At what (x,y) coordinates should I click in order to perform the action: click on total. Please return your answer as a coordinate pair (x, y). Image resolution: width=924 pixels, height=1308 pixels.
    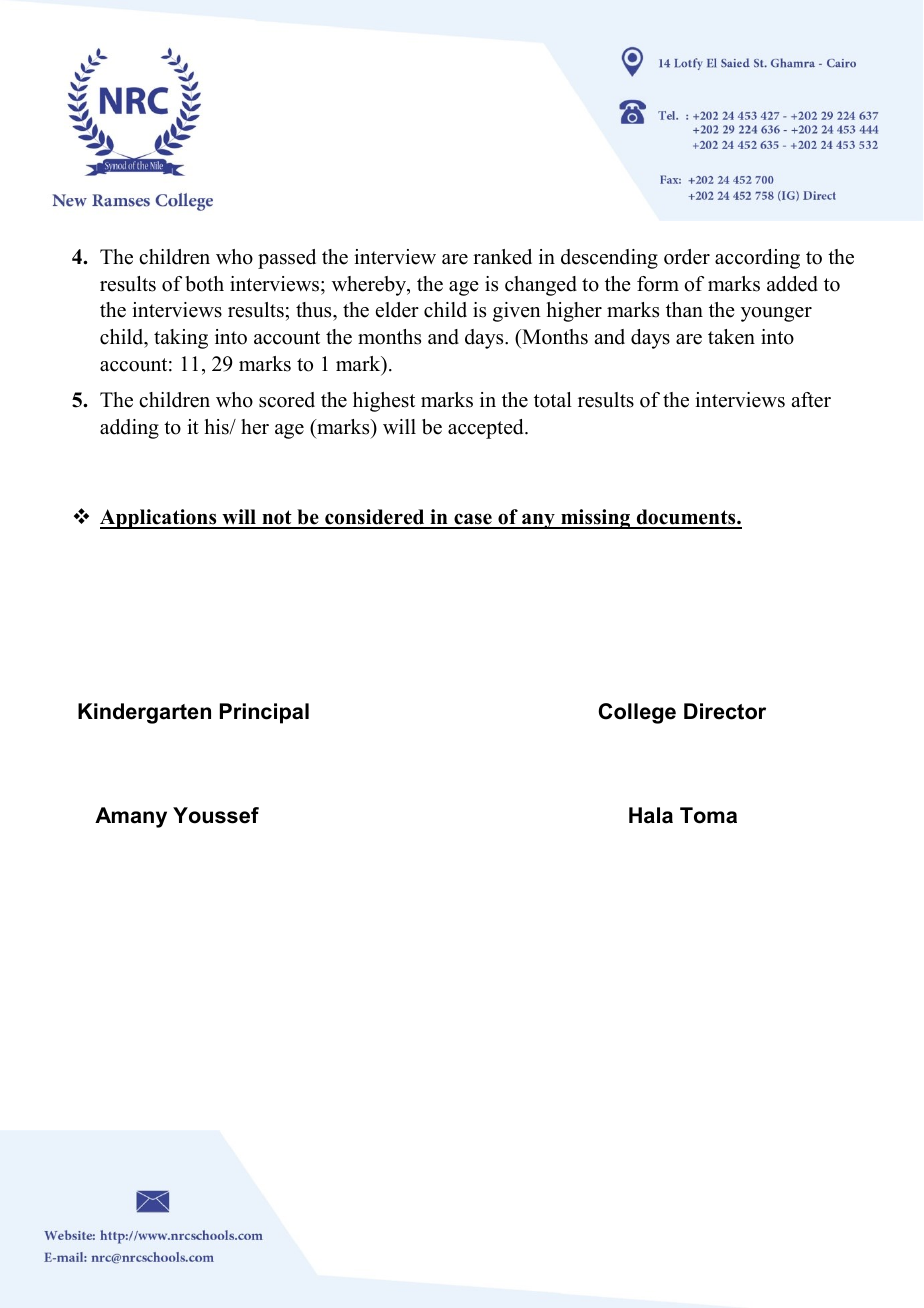
    Looking at the image, I should click on (553, 400).
